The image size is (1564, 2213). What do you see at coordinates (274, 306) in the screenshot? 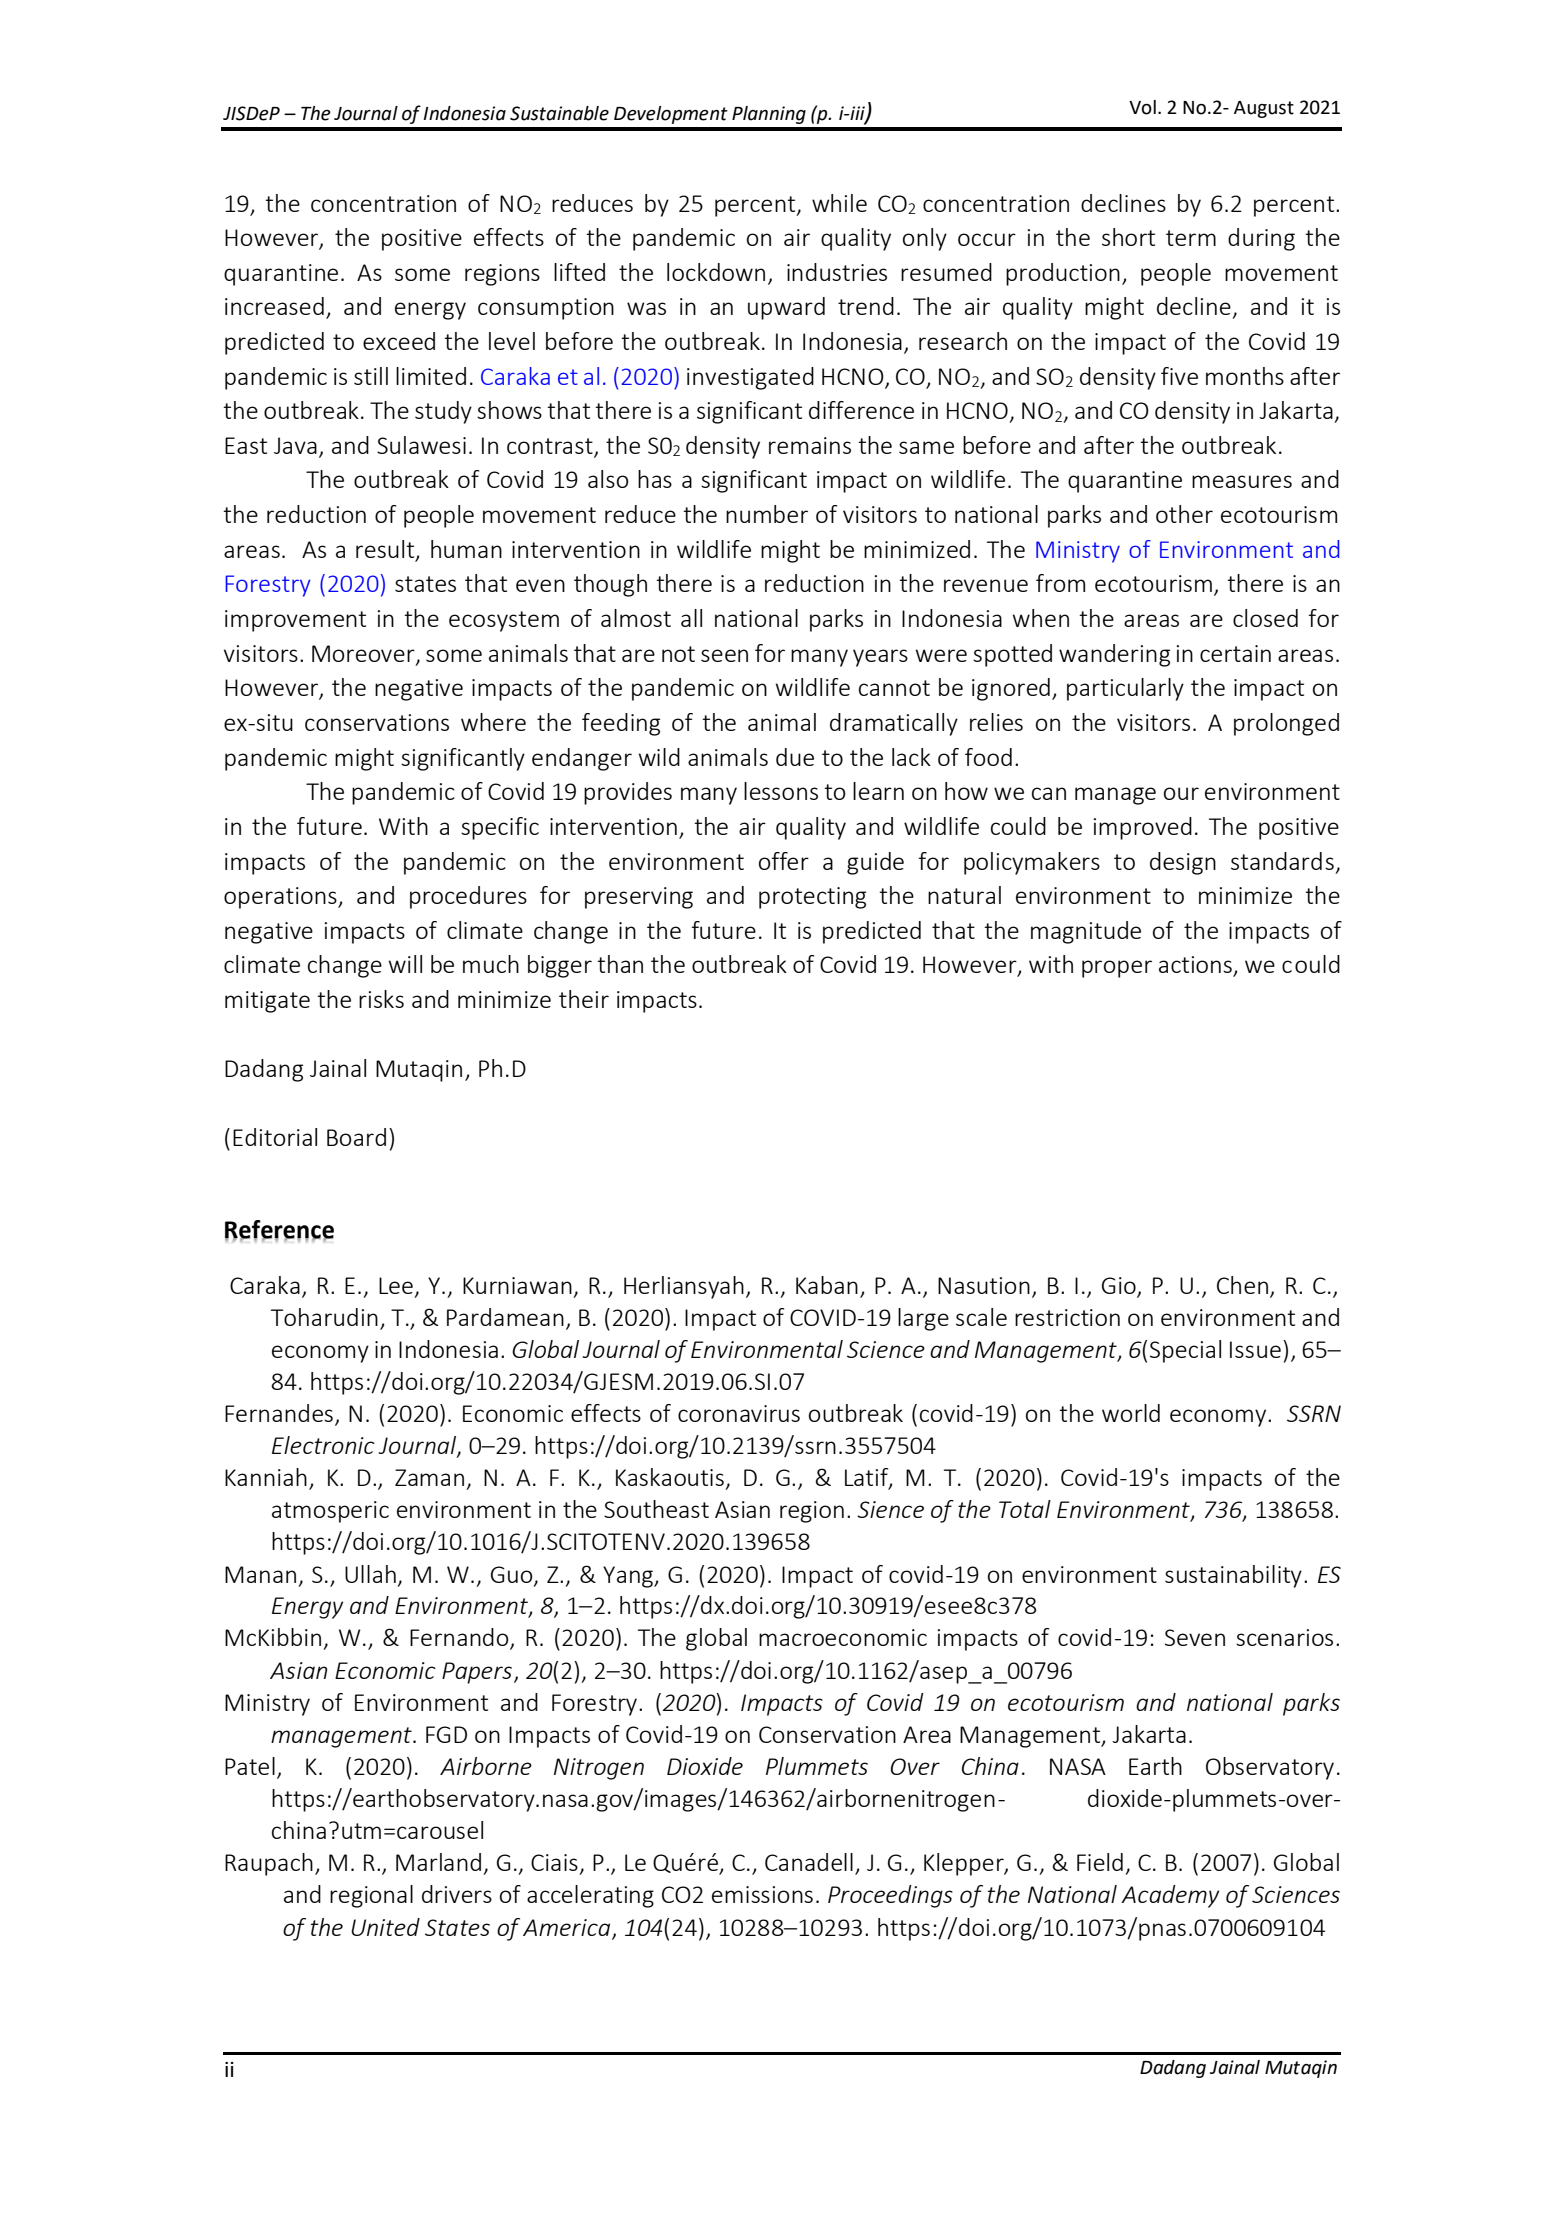
I see `increased` at bounding box center [274, 306].
